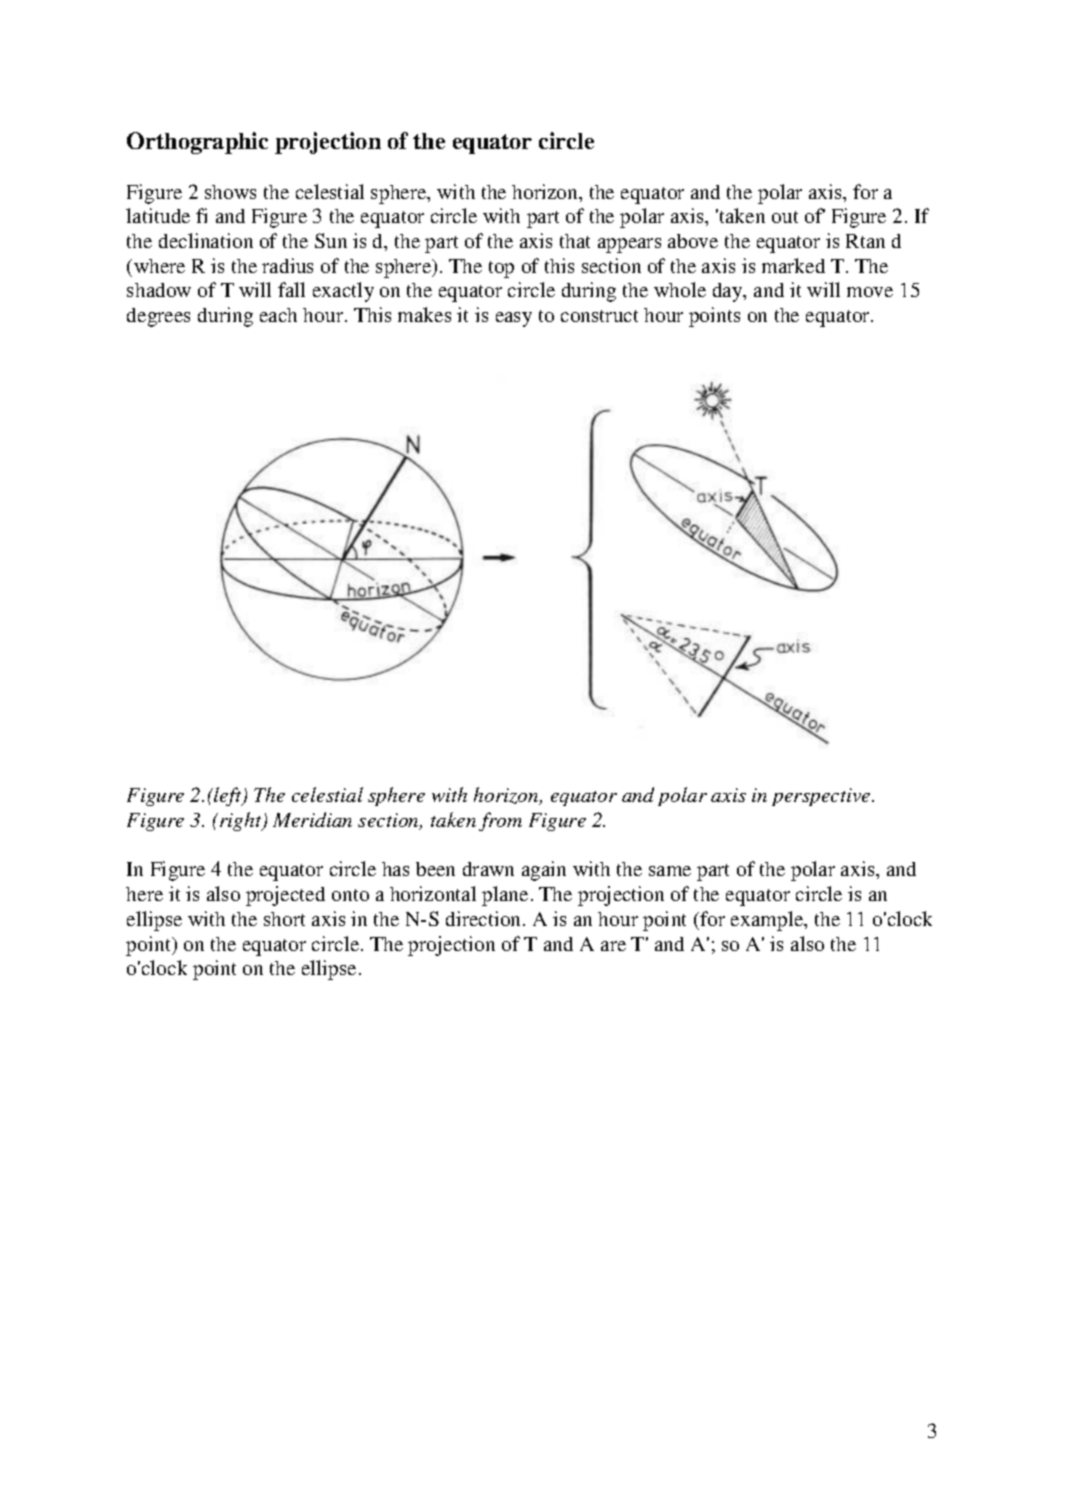 Image resolution: width=1065 pixels, height=1507 pixels. What do you see at coordinates (242, 821) in the screenshot?
I see `right` at bounding box center [242, 821].
